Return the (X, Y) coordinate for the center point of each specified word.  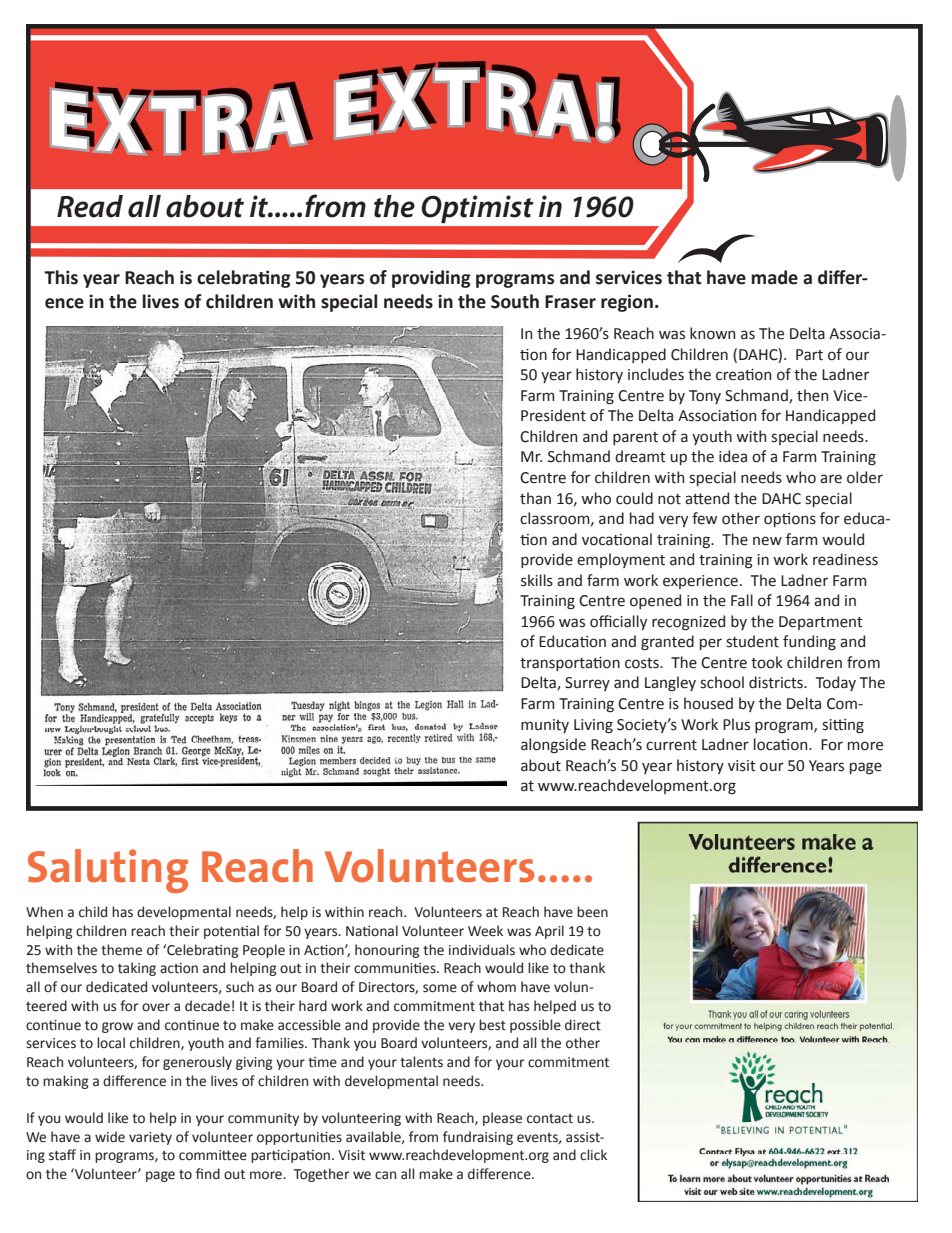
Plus (736, 724)
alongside (553, 746)
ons (804, 520)
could (634, 498)
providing (431, 279)
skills (537, 580)
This (61, 277)
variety (150, 1138)
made (775, 277)
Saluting (108, 871)
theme (121, 950)
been (592, 912)
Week (485, 931)
